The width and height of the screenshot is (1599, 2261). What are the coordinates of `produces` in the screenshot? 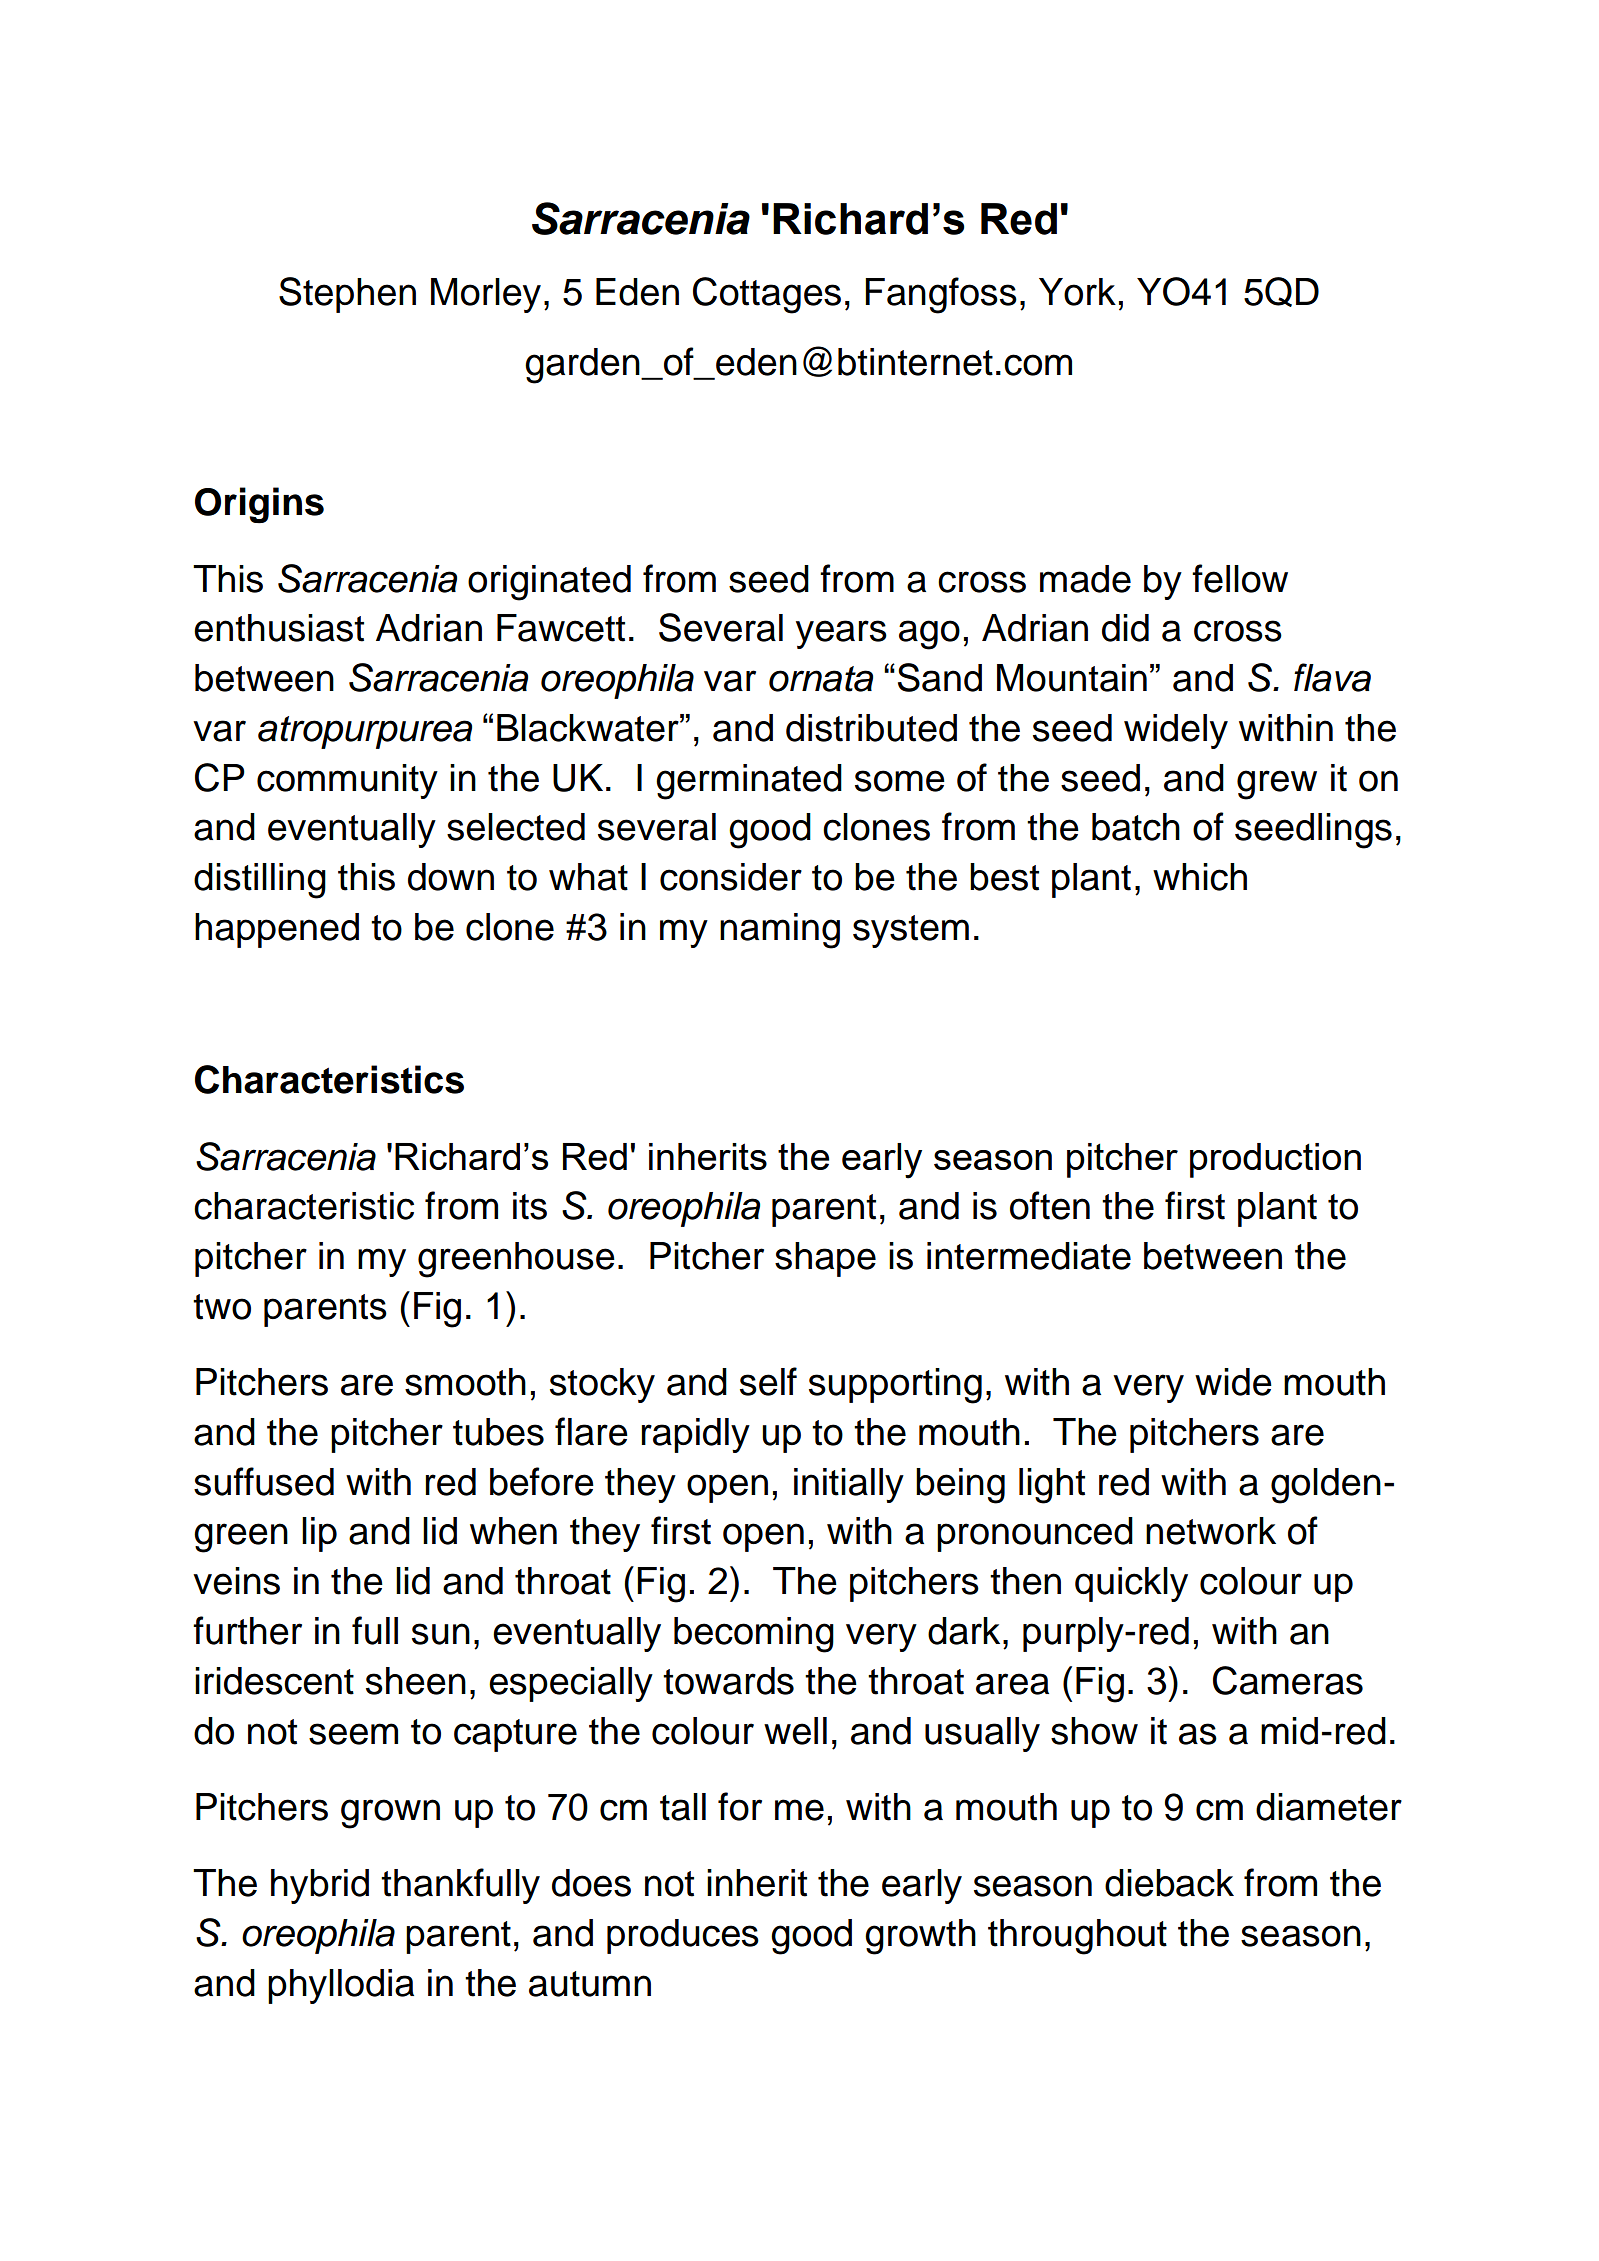 It's located at (683, 1936).
